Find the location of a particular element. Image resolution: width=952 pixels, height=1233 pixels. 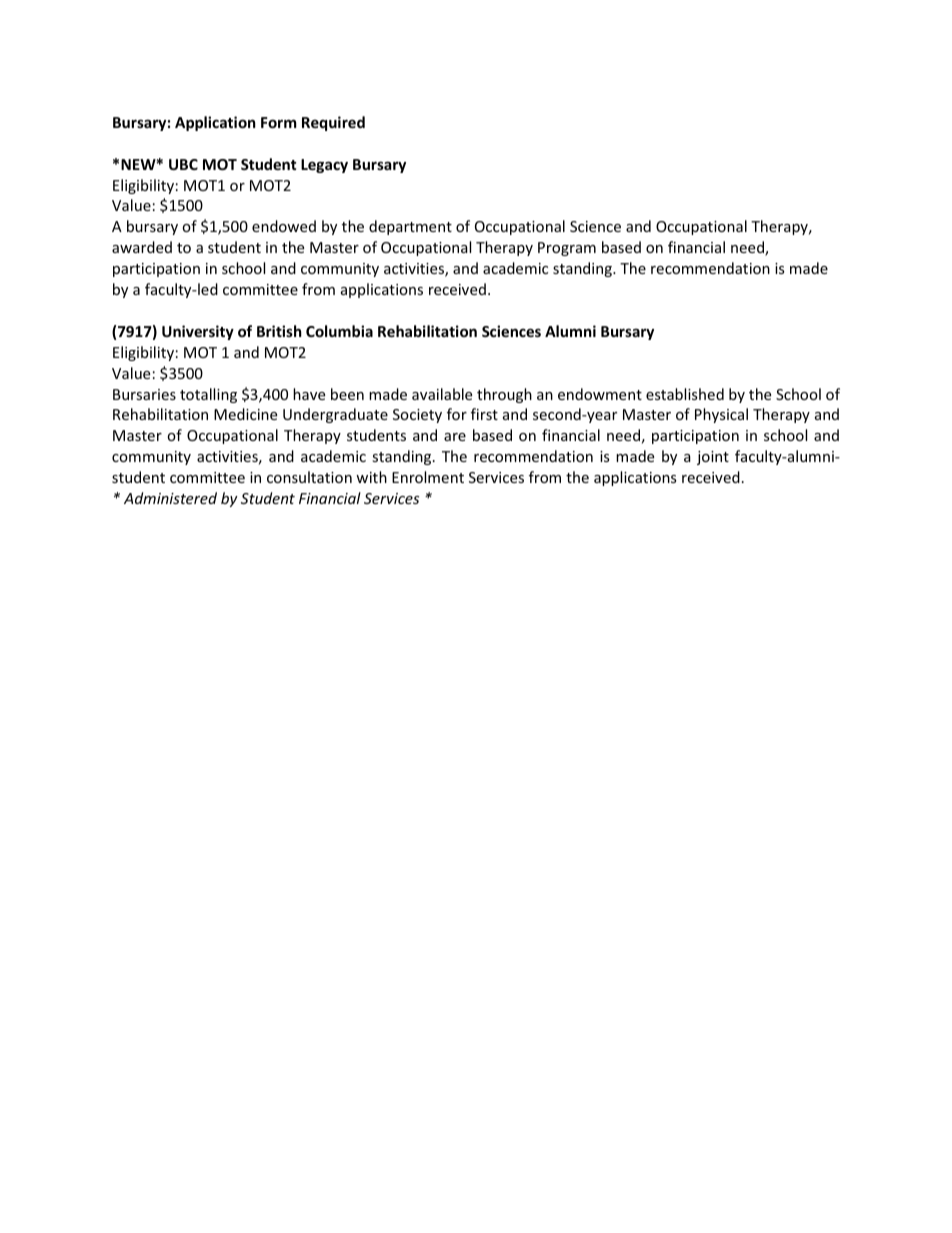

Columbia is located at coordinates (339, 331).
